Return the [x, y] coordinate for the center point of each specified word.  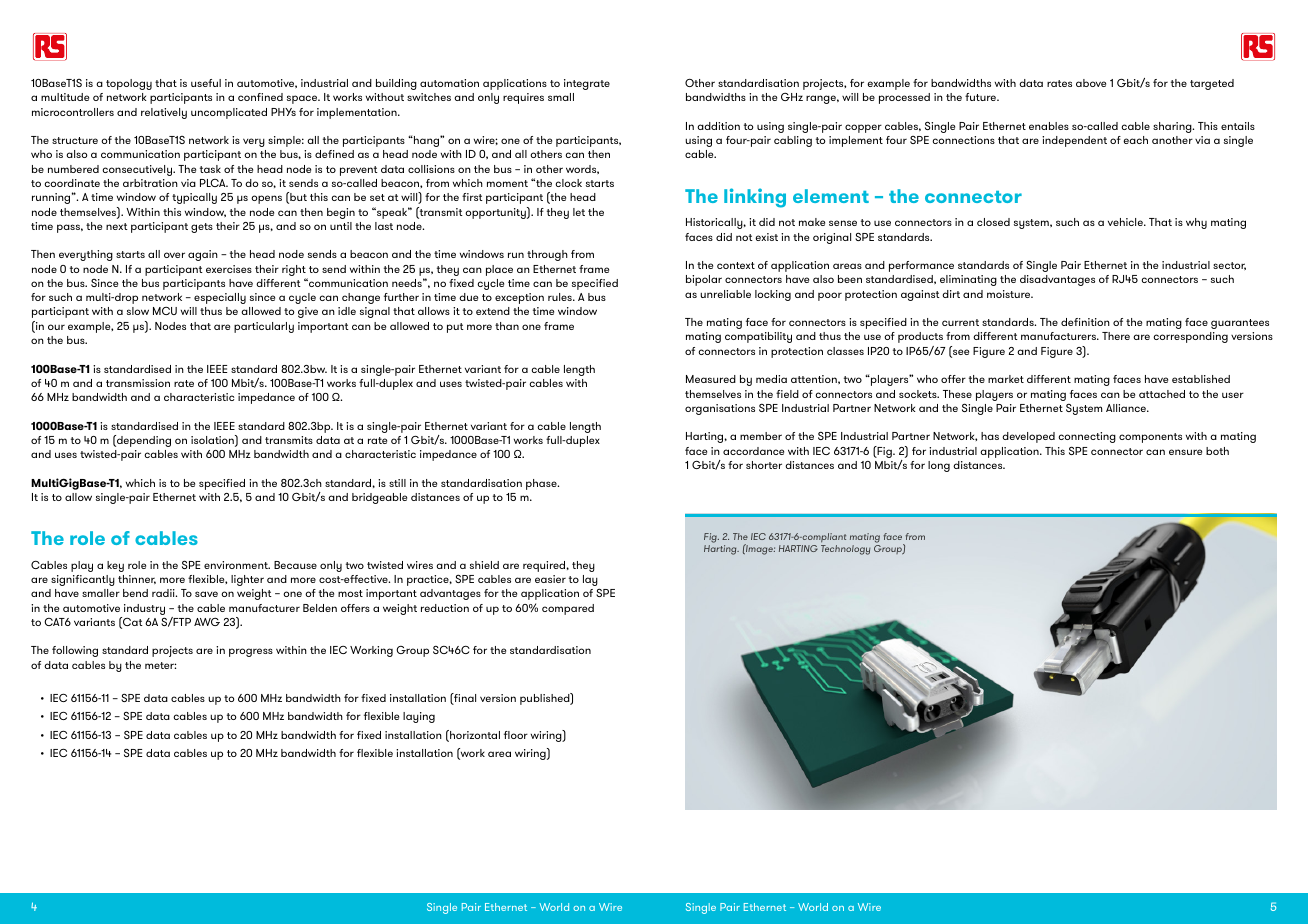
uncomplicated [229, 113]
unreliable [725, 294]
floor [516, 735]
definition [1085, 322]
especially [220, 298]
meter [160, 665]
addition [718, 126]
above [1091, 83]
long [939, 466]
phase [542, 484]
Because [295, 565]
